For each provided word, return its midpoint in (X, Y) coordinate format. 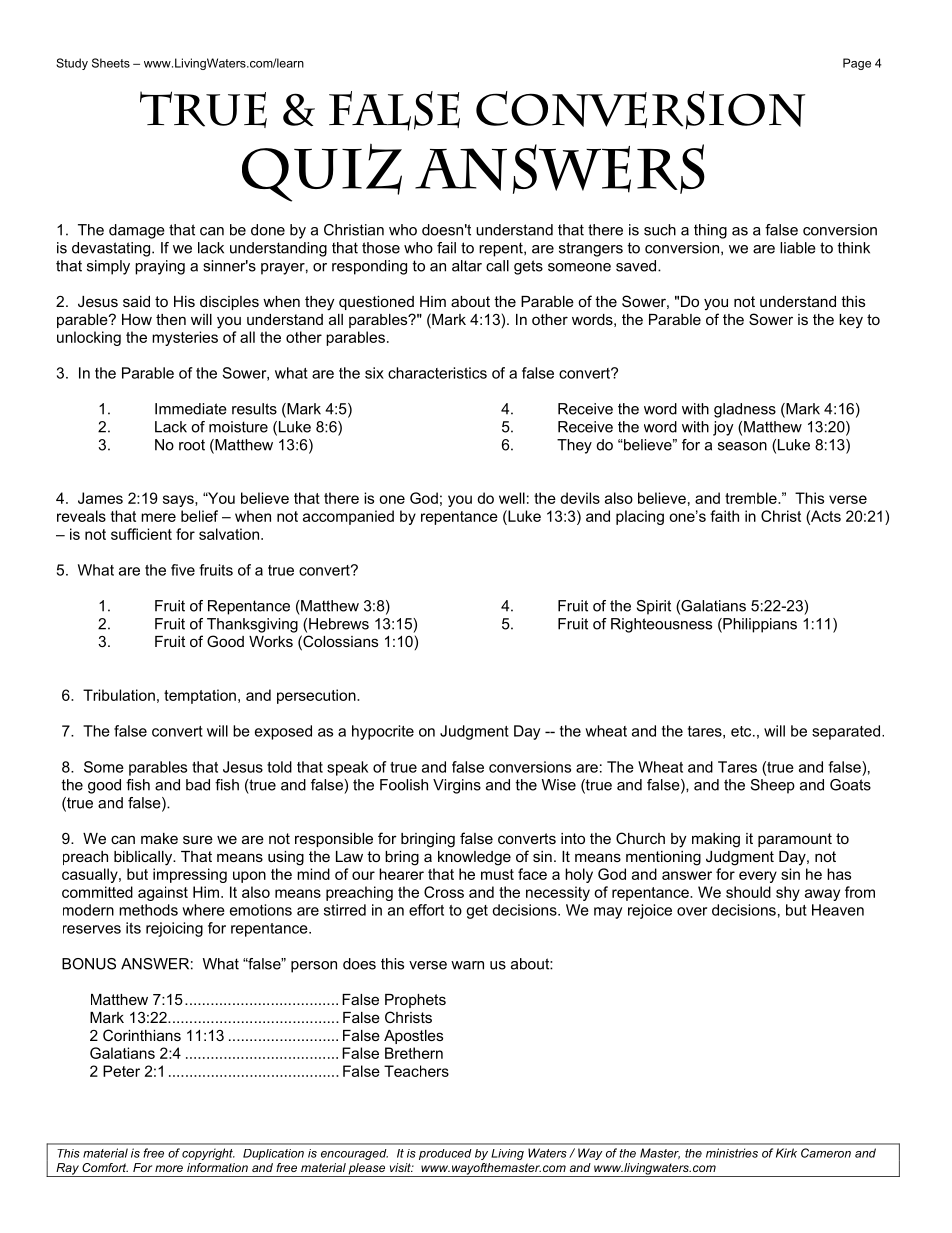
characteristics (437, 373)
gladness (745, 410)
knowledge (474, 858)
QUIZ (322, 173)
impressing (190, 875)
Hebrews (339, 624)
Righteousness (661, 625)
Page (857, 64)
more (169, 1168)
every (758, 877)
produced (445, 1154)
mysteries (185, 338)
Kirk (786, 1153)
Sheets (111, 63)
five (183, 570)
